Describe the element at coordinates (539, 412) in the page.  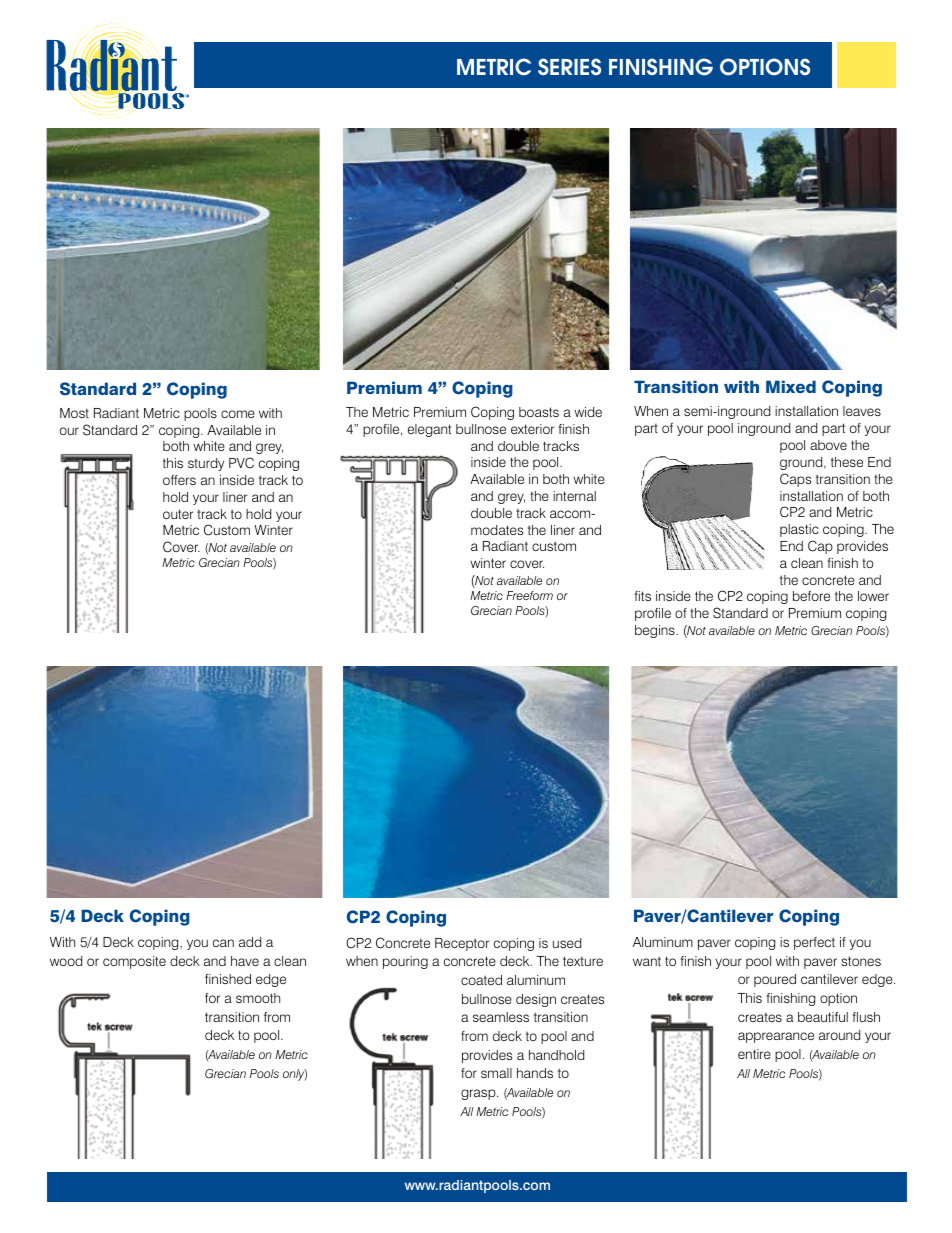
I see `boasts` at that location.
